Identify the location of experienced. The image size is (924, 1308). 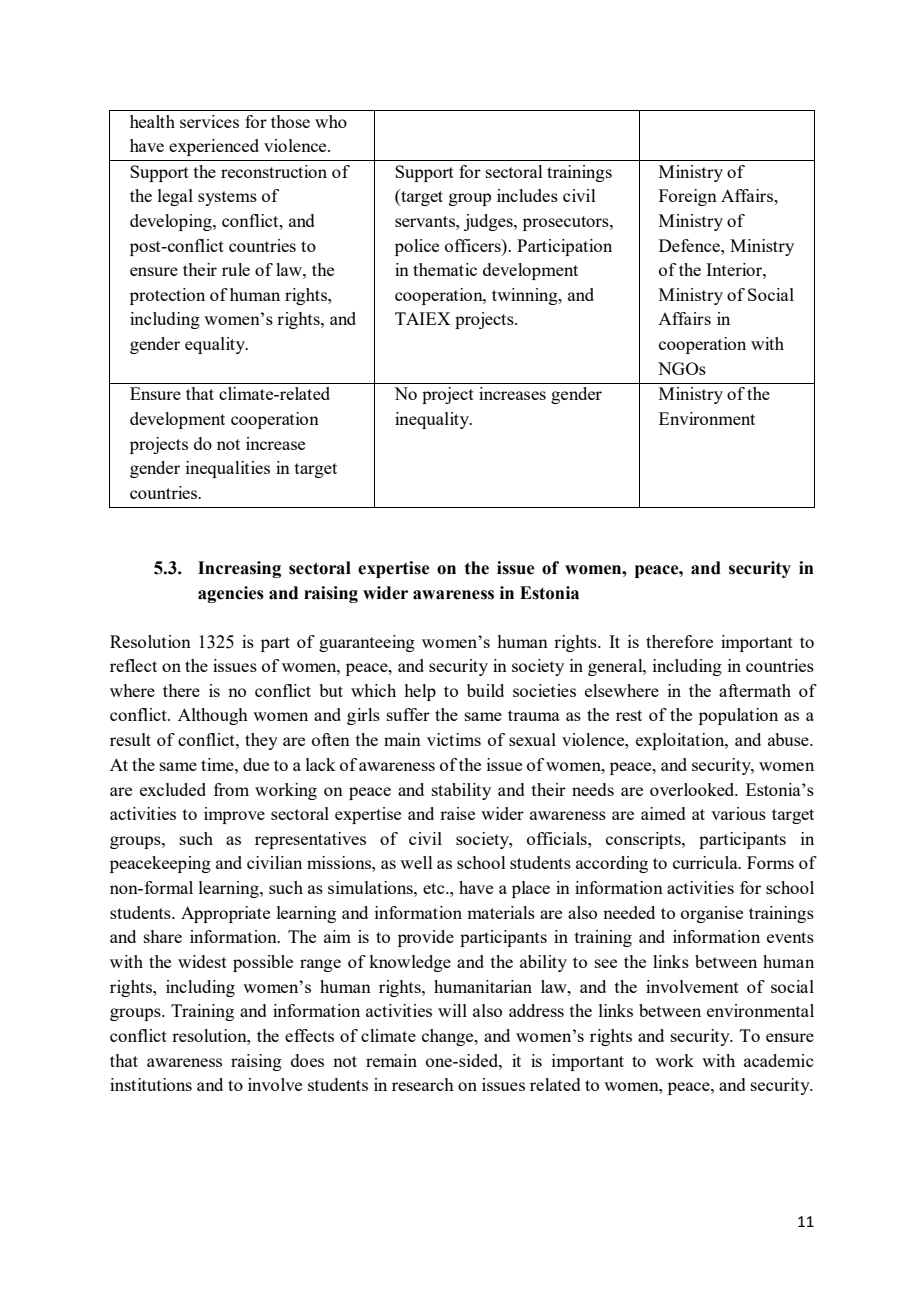
(214, 147).
